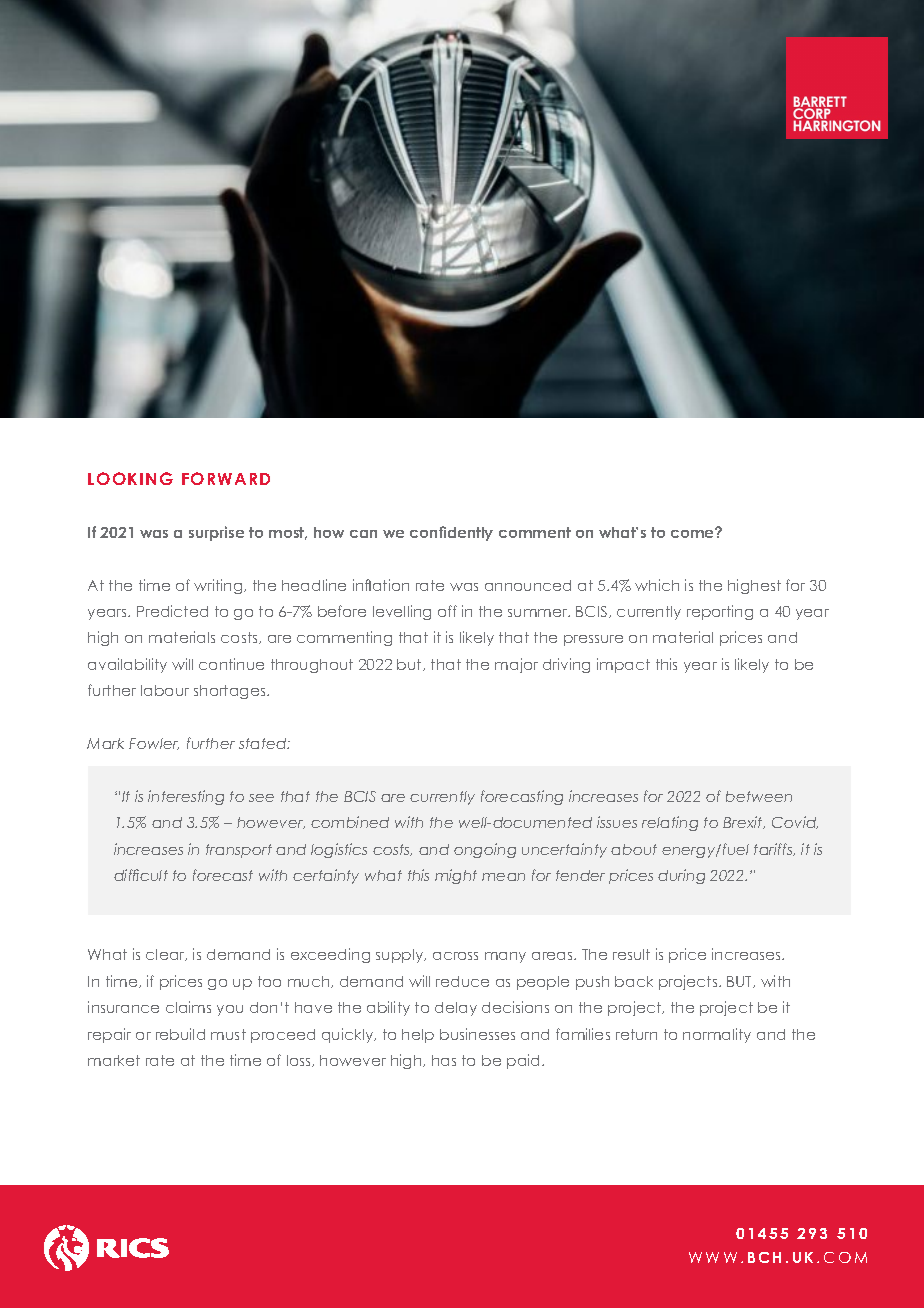  Describe the element at coordinates (657, 585) in the document. I see `which` at that location.
